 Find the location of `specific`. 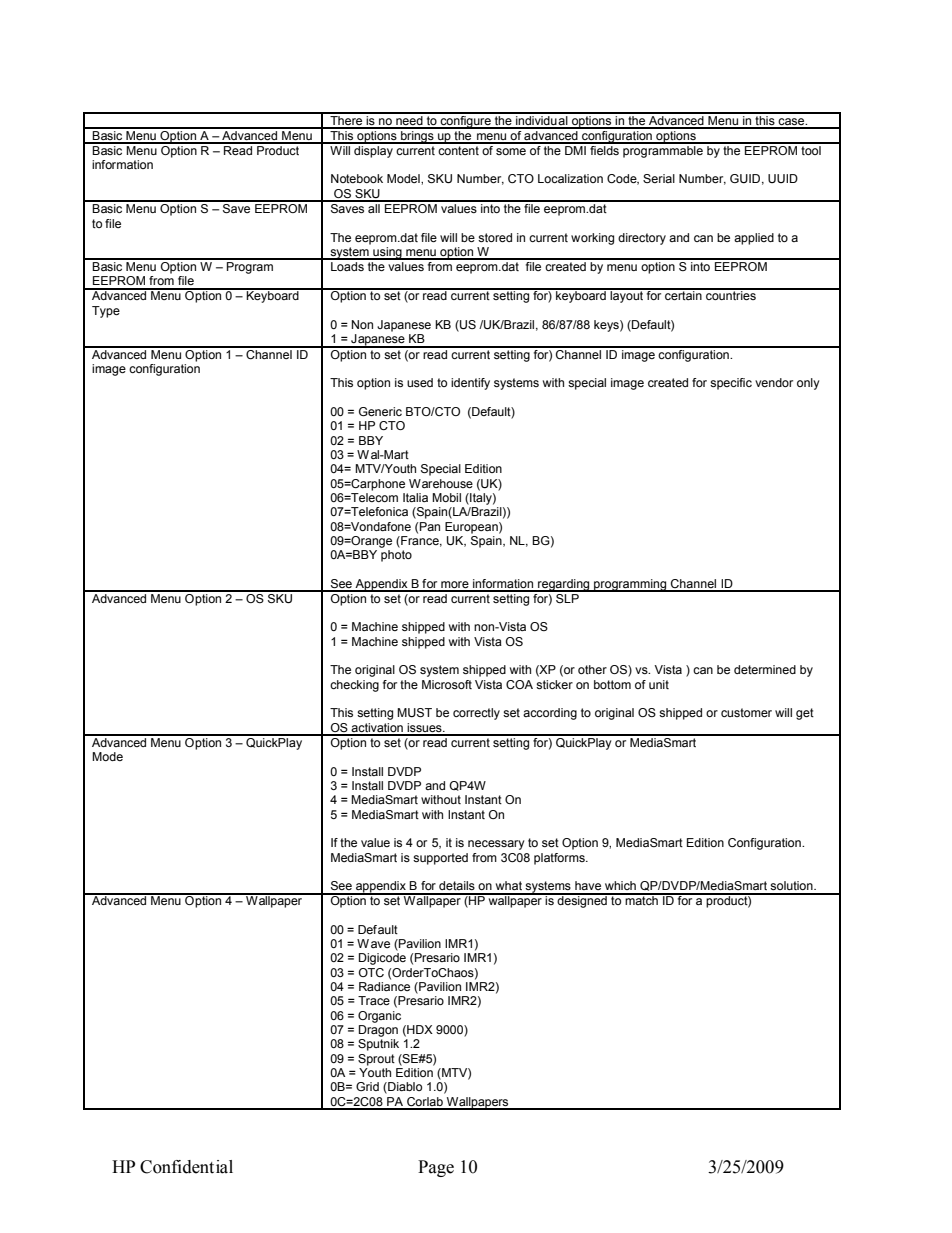

specific is located at coordinates (731, 384).
